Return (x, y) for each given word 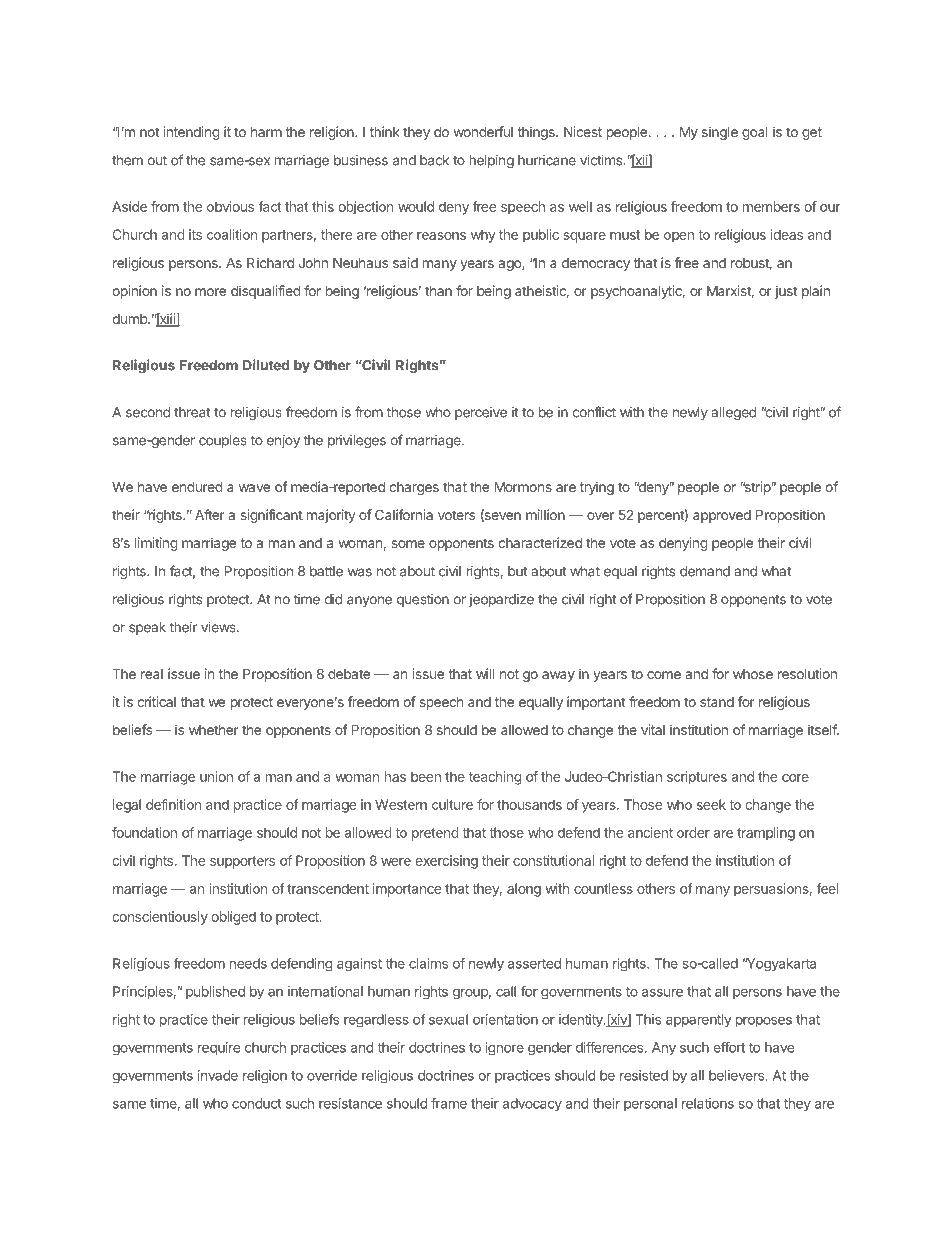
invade (218, 1075)
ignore (504, 1049)
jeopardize (501, 600)
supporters (242, 862)
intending (191, 133)
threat (192, 412)
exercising (447, 862)
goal (755, 133)
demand (705, 571)
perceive (481, 413)
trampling (766, 834)
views (219, 627)
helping (492, 162)
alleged (734, 413)
